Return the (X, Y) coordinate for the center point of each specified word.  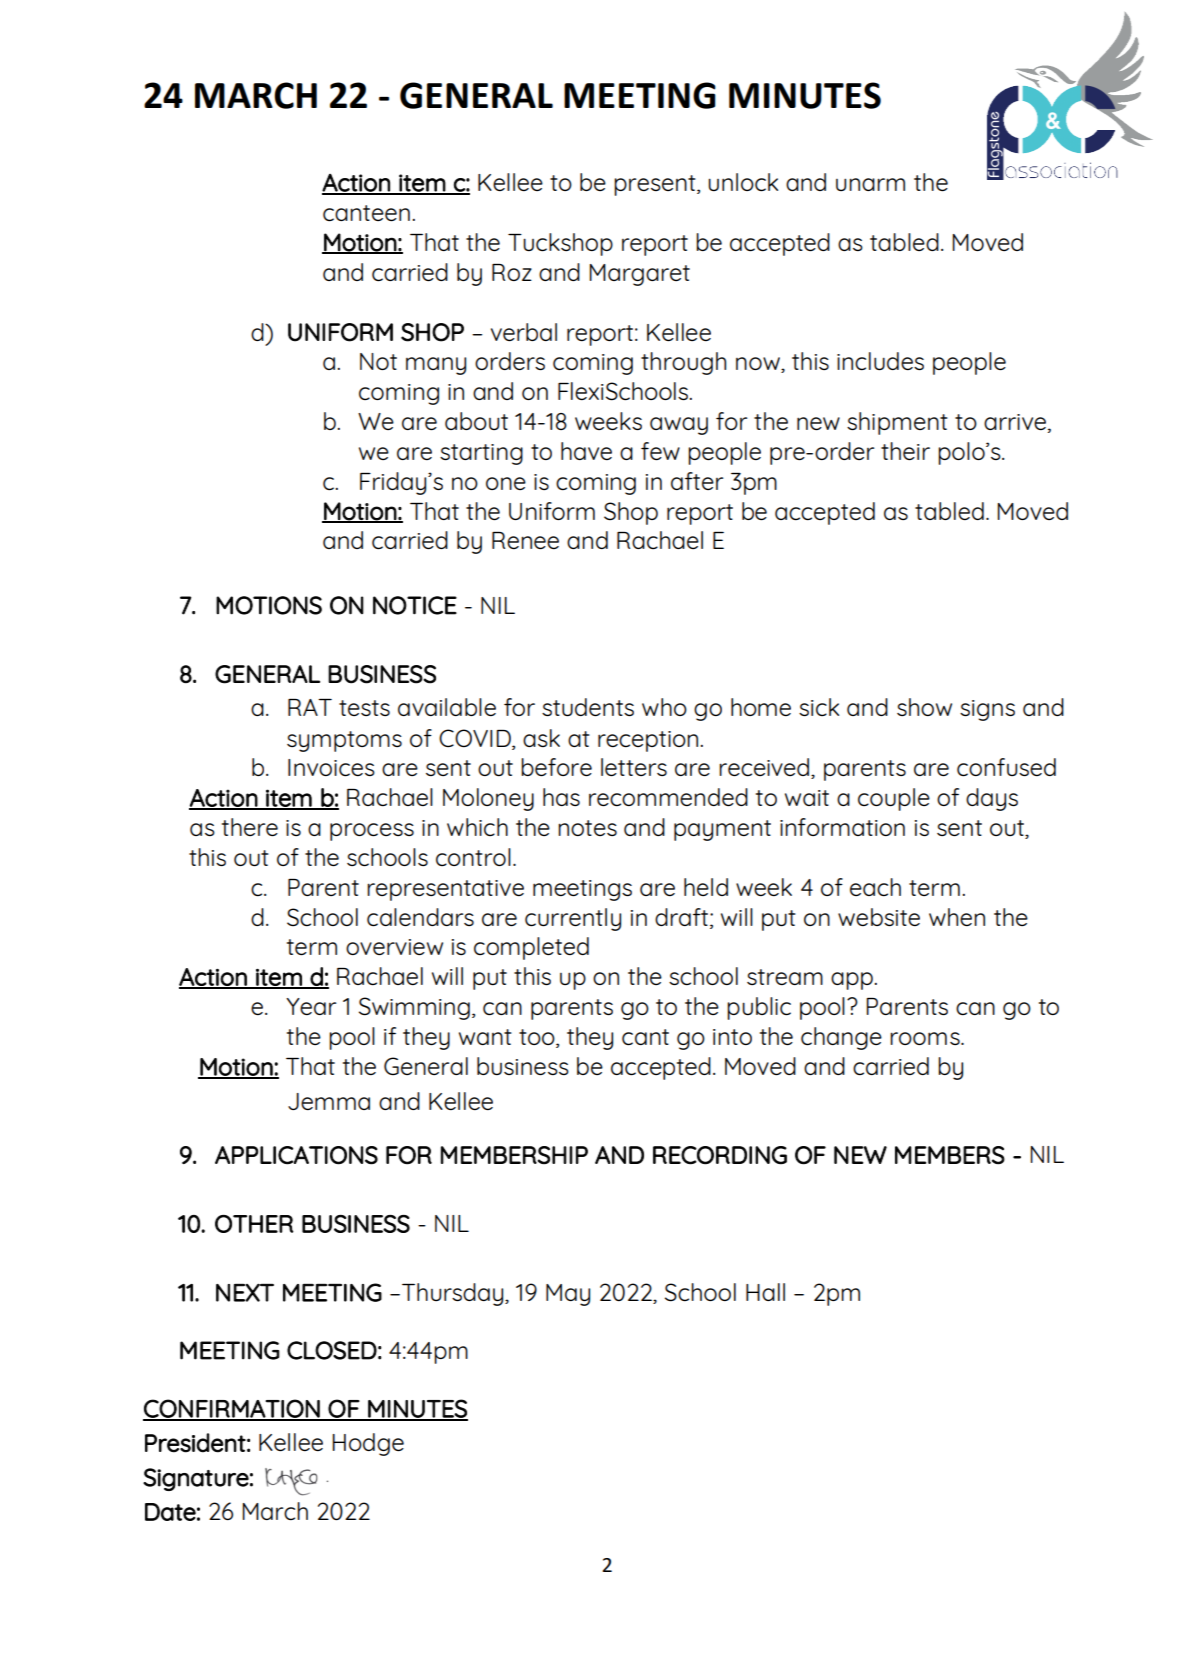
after (697, 481)
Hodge (368, 1444)
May (568, 1295)
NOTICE (415, 605)
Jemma (329, 1101)
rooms (926, 1038)
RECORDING (720, 1155)
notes (587, 828)
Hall (765, 1292)
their (905, 451)
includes (880, 361)
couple (894, 799)
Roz (512, 272)
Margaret (639, 275)
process (372, 832)
